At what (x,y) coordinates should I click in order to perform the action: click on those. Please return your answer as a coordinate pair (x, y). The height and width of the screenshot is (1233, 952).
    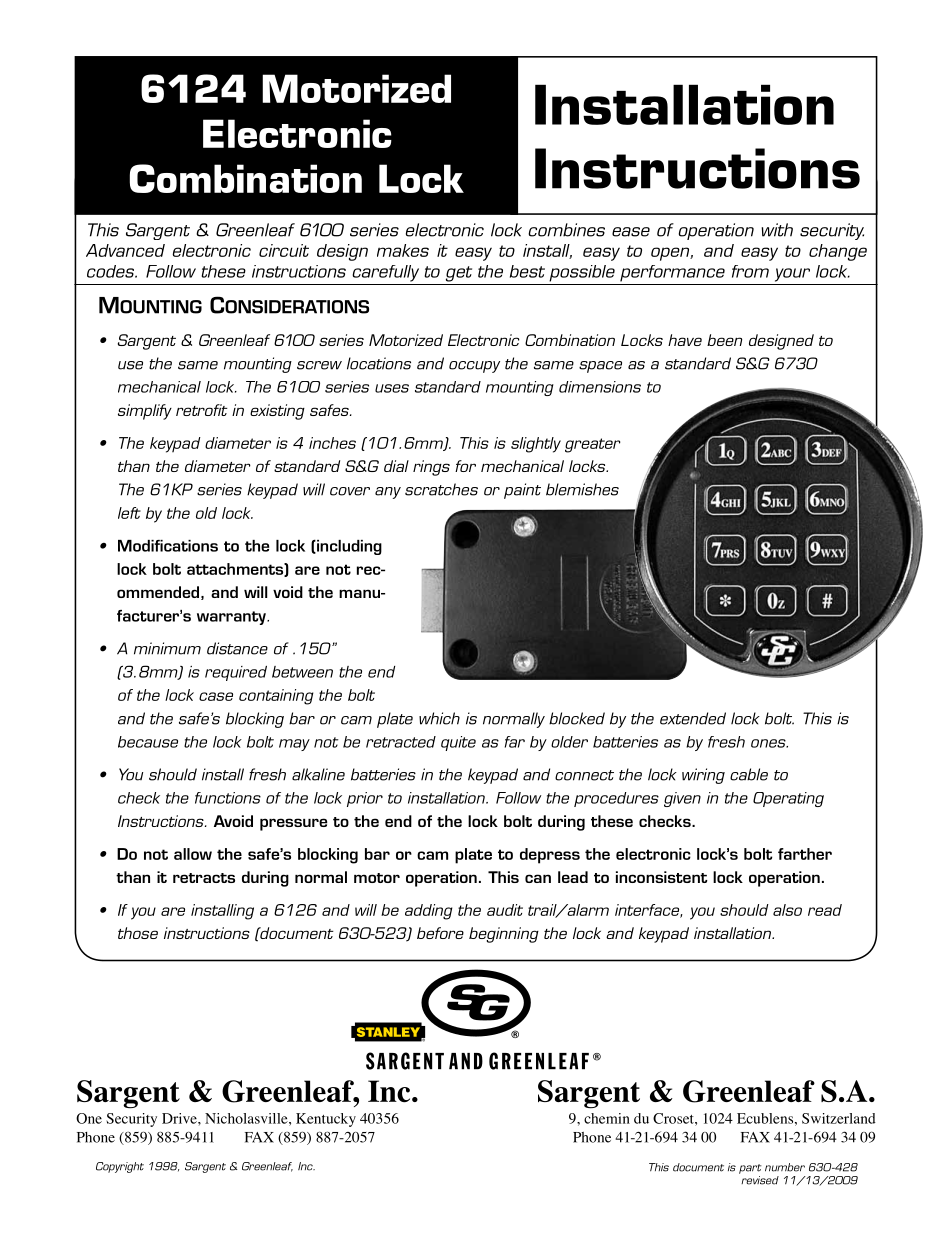
    Looking at the image, I should click on (138, 933).
